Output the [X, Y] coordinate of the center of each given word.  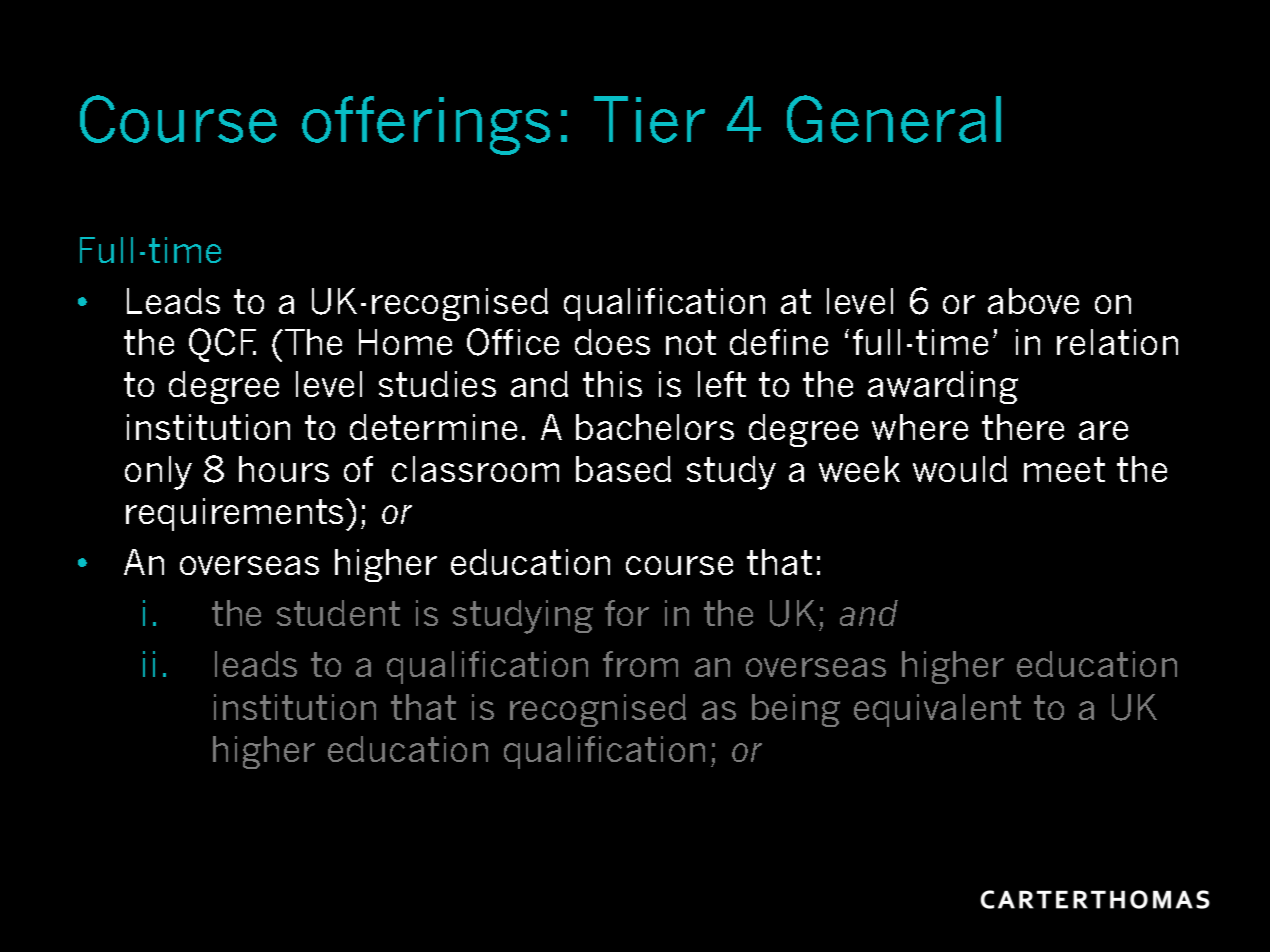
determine [433, 427]
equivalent [937, 710]
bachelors [655, 427]
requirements [234, 514]
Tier [649, 119]
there [1023, 427]
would [960, 469]
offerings [426, 125]
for [627, 613]
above [1033, 301]
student [338, 613]
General [894, 119]
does [612, 342]
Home [405, 342]
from [640, 664]
